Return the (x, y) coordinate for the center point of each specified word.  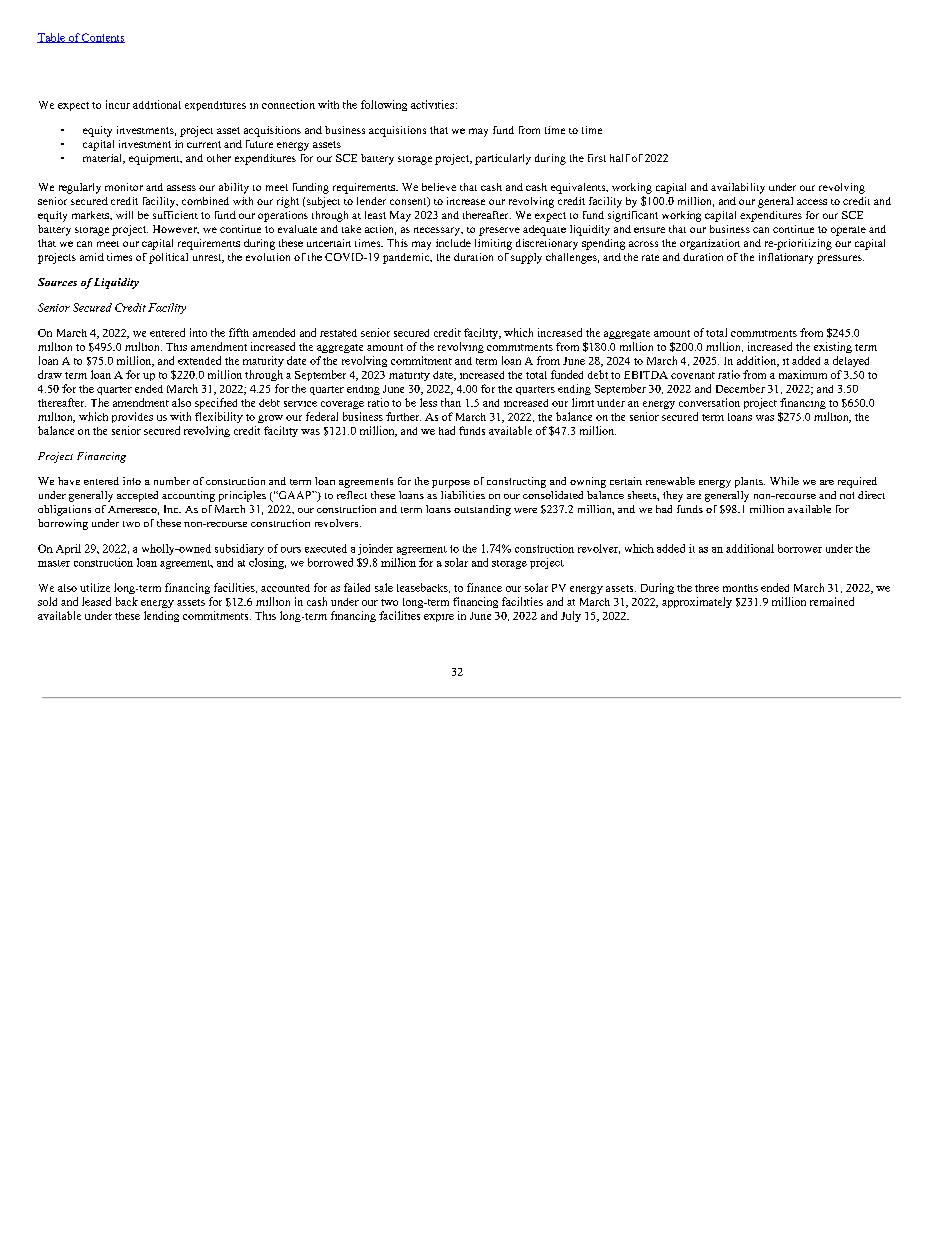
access (812, 202)
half (620, 158)
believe (439, 187)
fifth (239, 332)
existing (833, 347)
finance (484, 587)
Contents (102, 38)
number (172, 481)
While (784, 481)
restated (338, 333)
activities (432, 104)
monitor (124, 187)
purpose (451, 484)
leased (96, 601)
